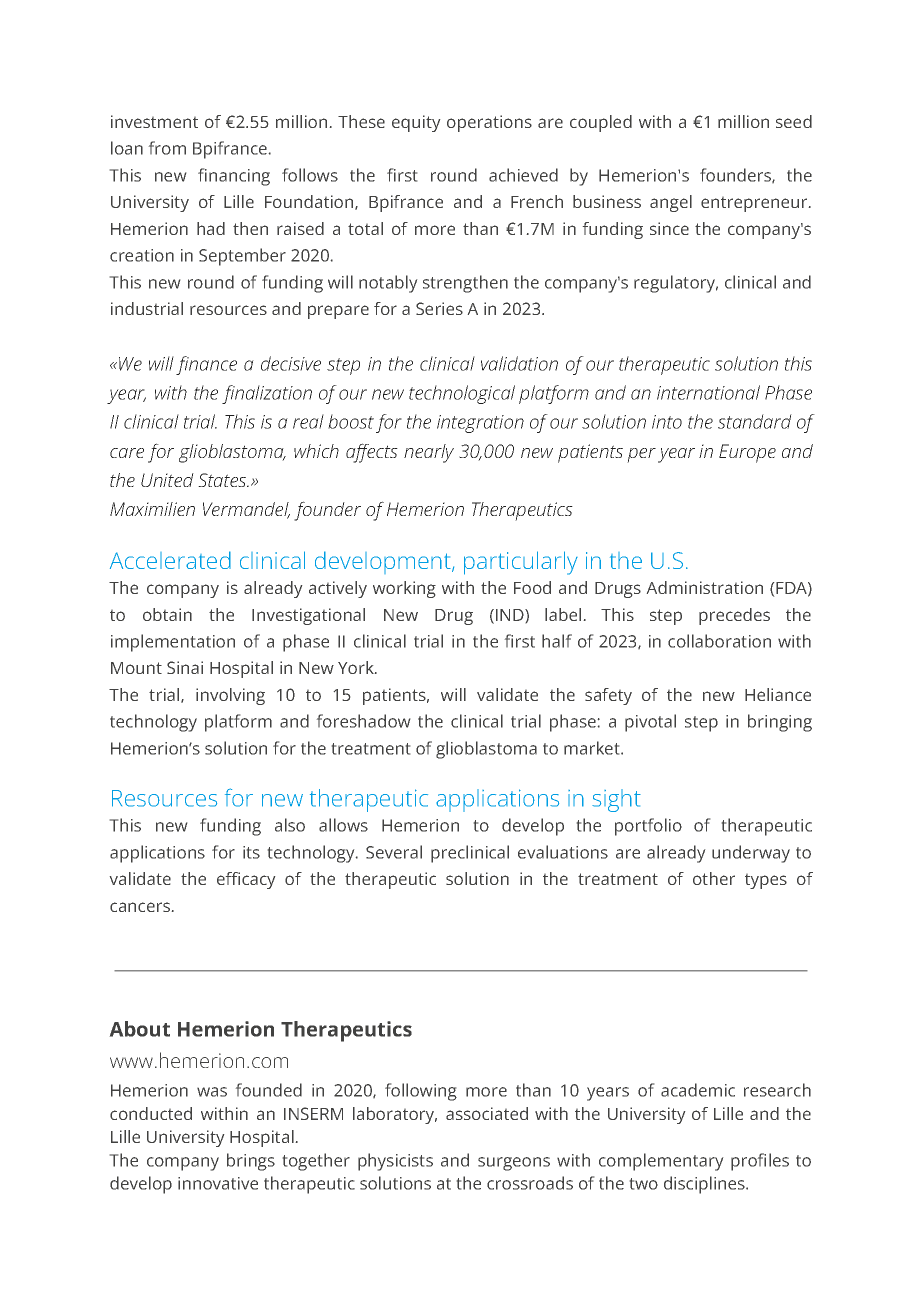 This document has width=924, height=1307. Describe the element at coordinates (489, 123) in the document. I see `operations` at that location.
